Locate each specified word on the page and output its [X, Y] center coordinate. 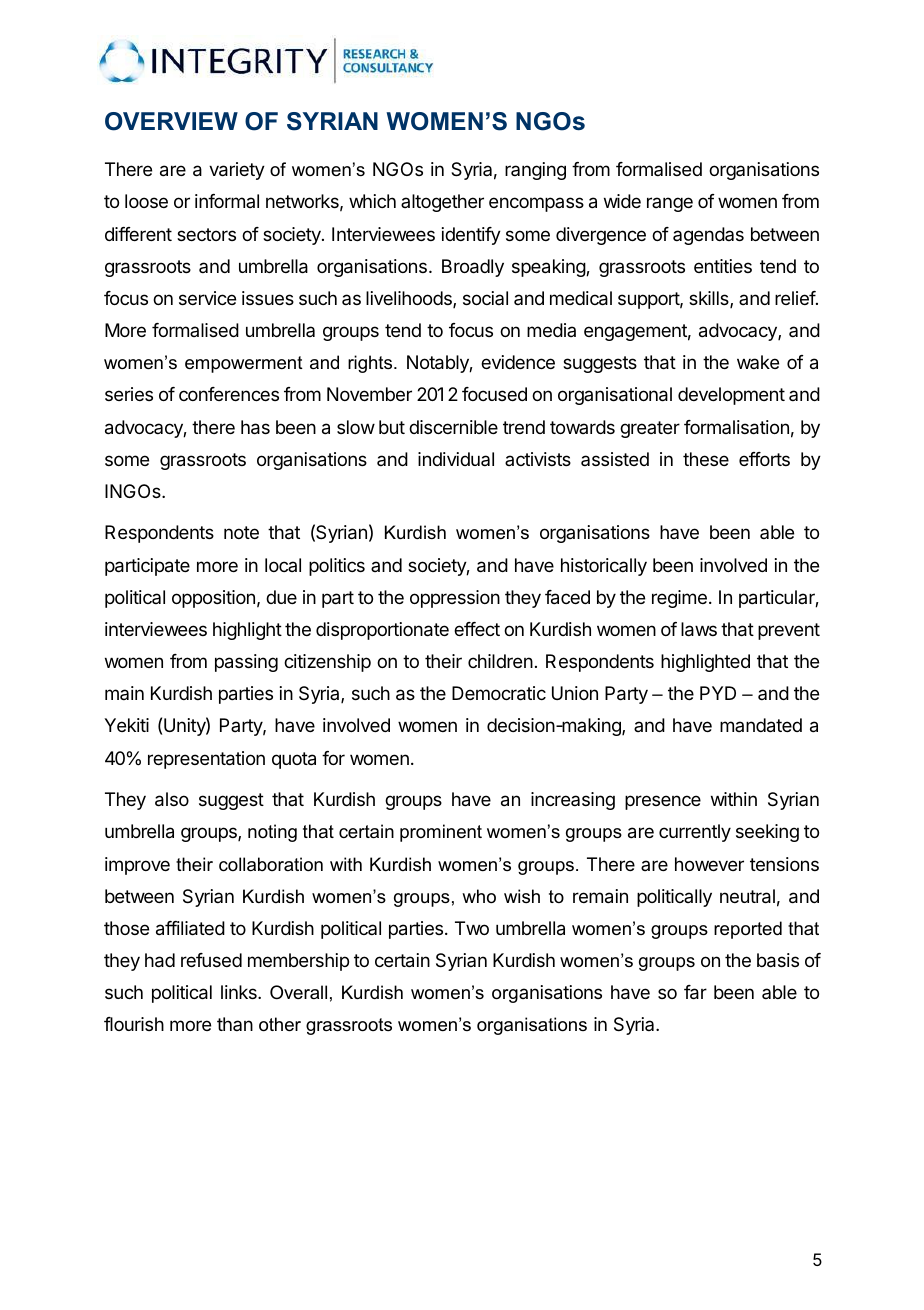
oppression [455, 599]
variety [237, 171]
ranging [535, 171]
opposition [213, 599]
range [670, 204]
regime [679, 599]
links [240, 992]
